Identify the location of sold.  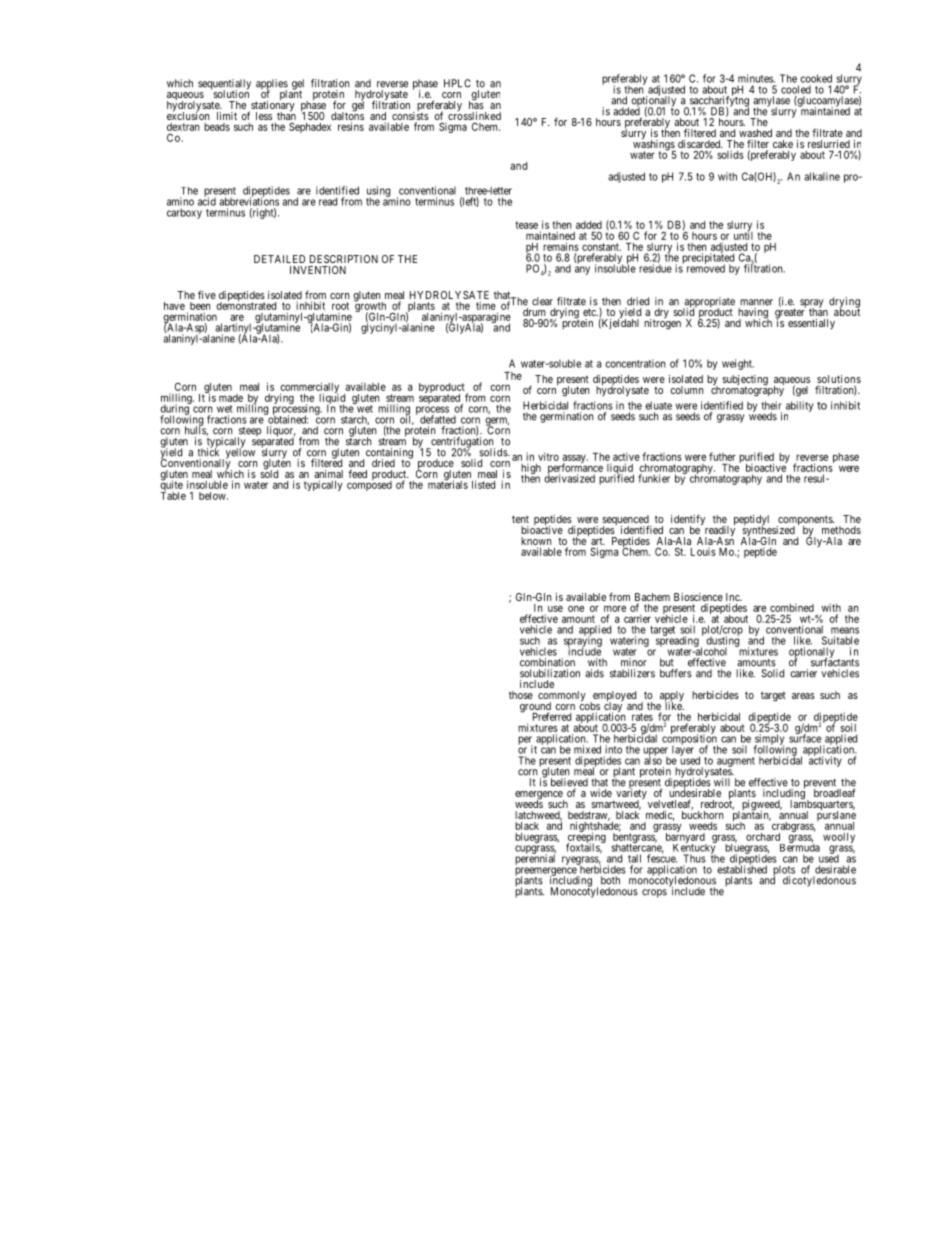
(269, 473).
